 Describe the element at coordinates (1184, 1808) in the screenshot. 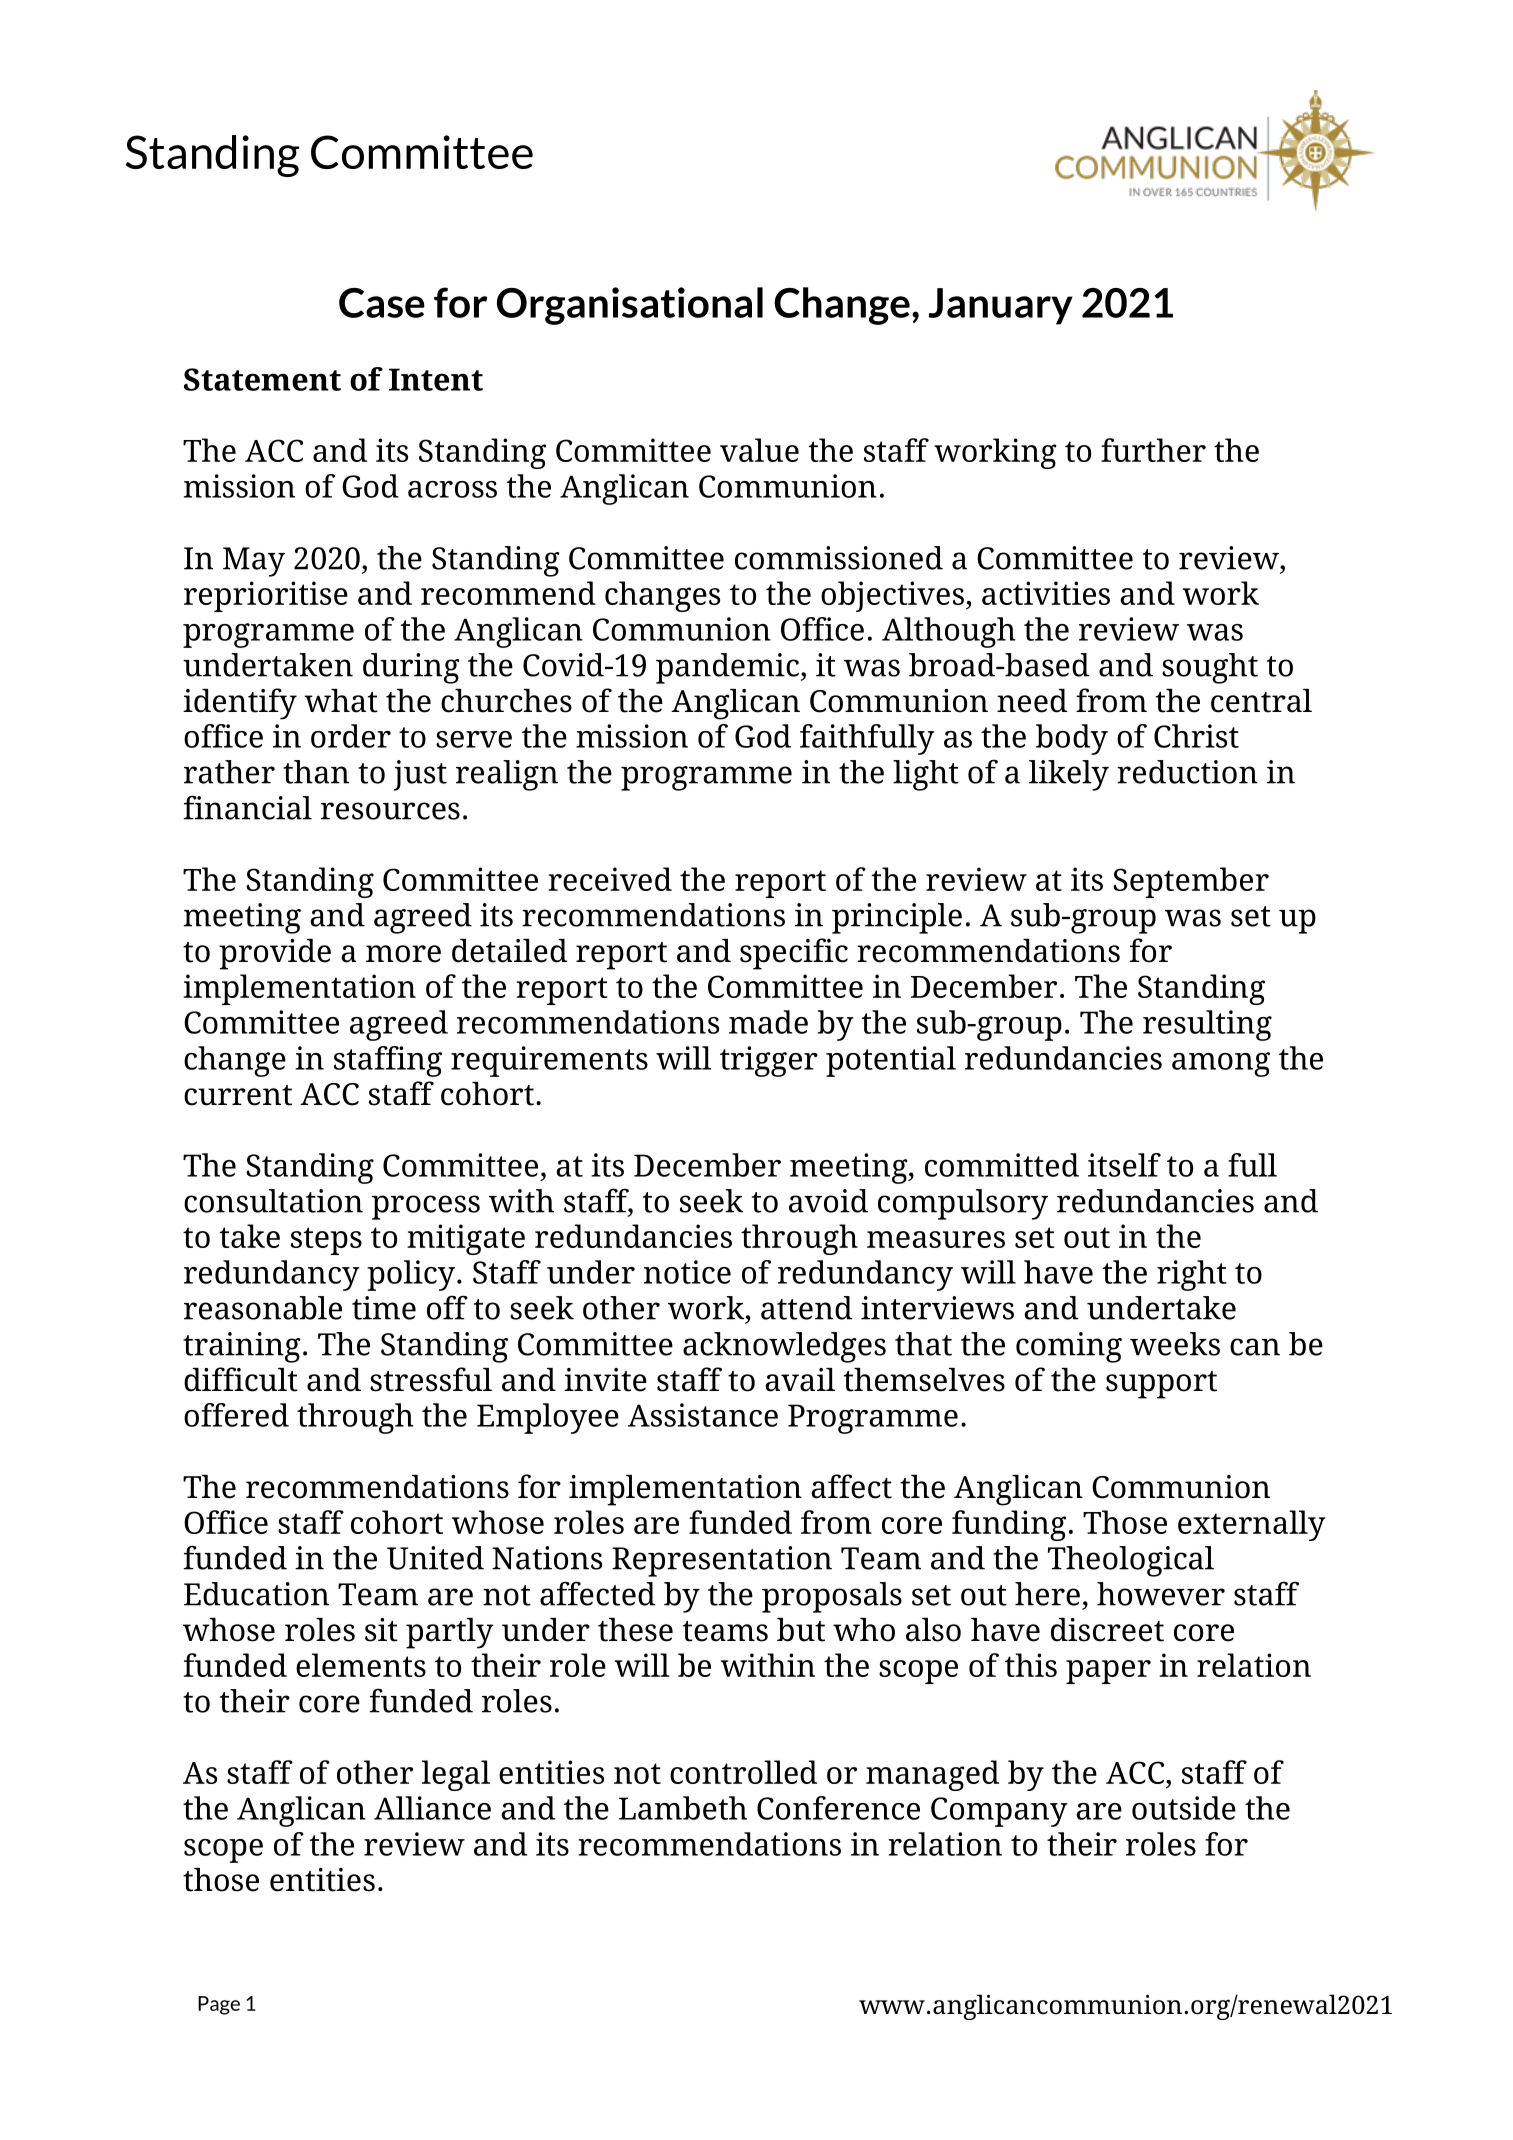

I see `outside` at that location.
